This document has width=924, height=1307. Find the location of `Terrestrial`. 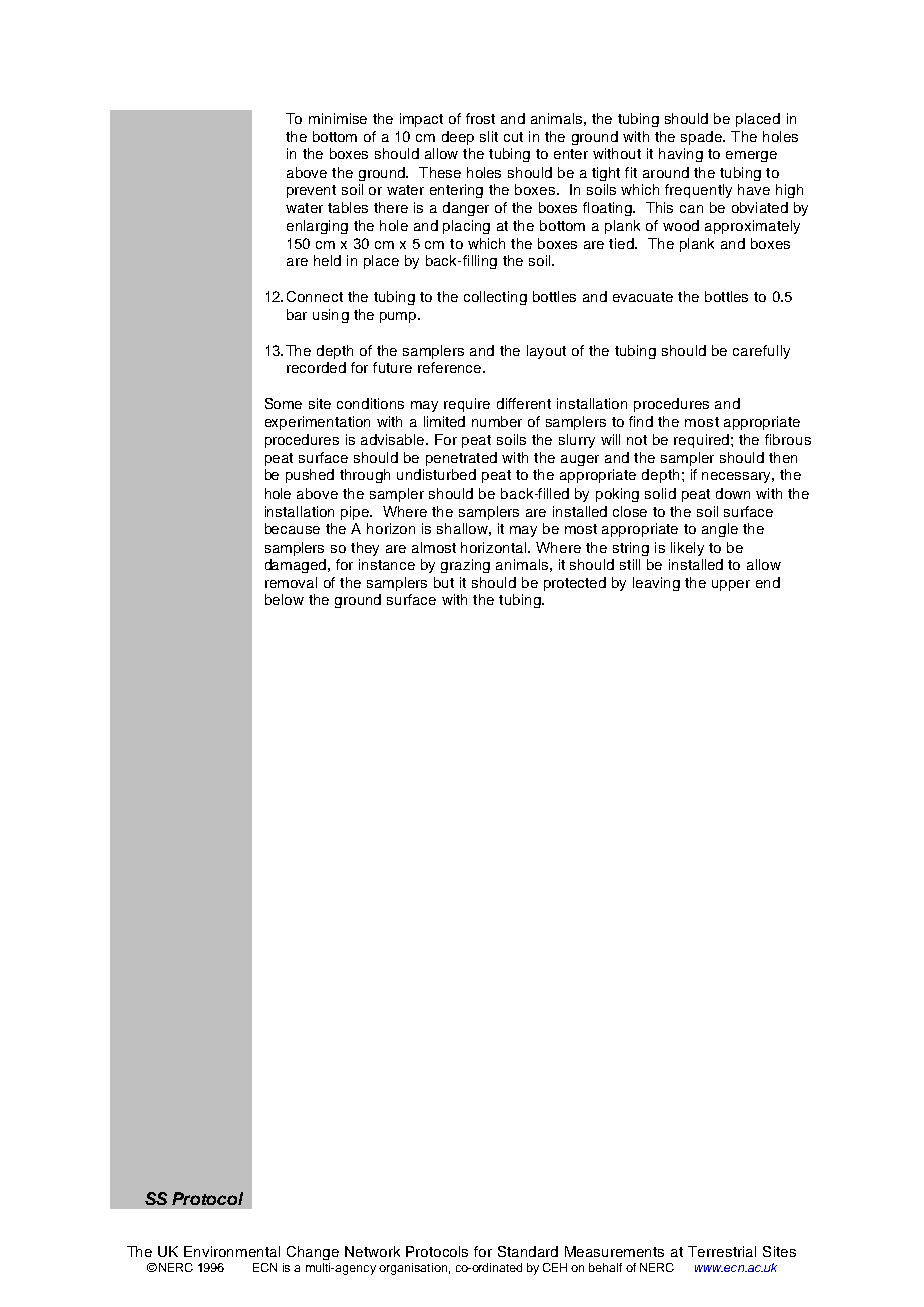

Terrestrial is located at coordinates (722, 1251).
